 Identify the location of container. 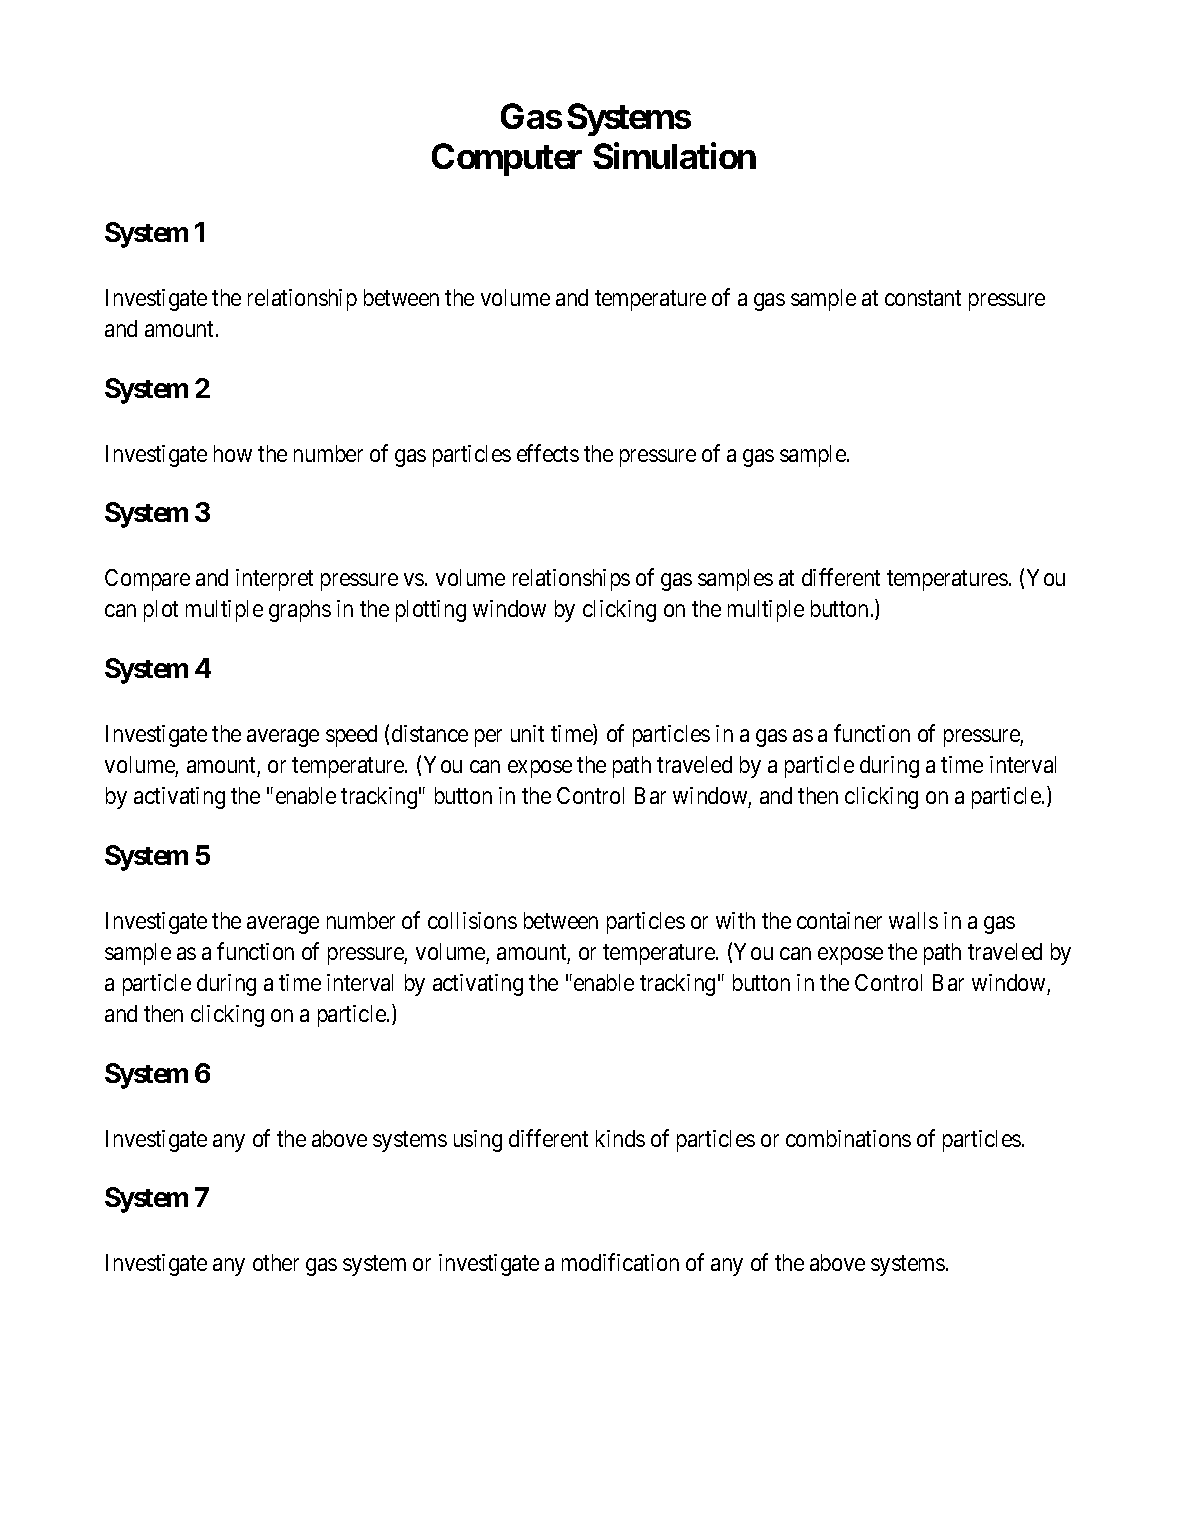
(839, 920).
